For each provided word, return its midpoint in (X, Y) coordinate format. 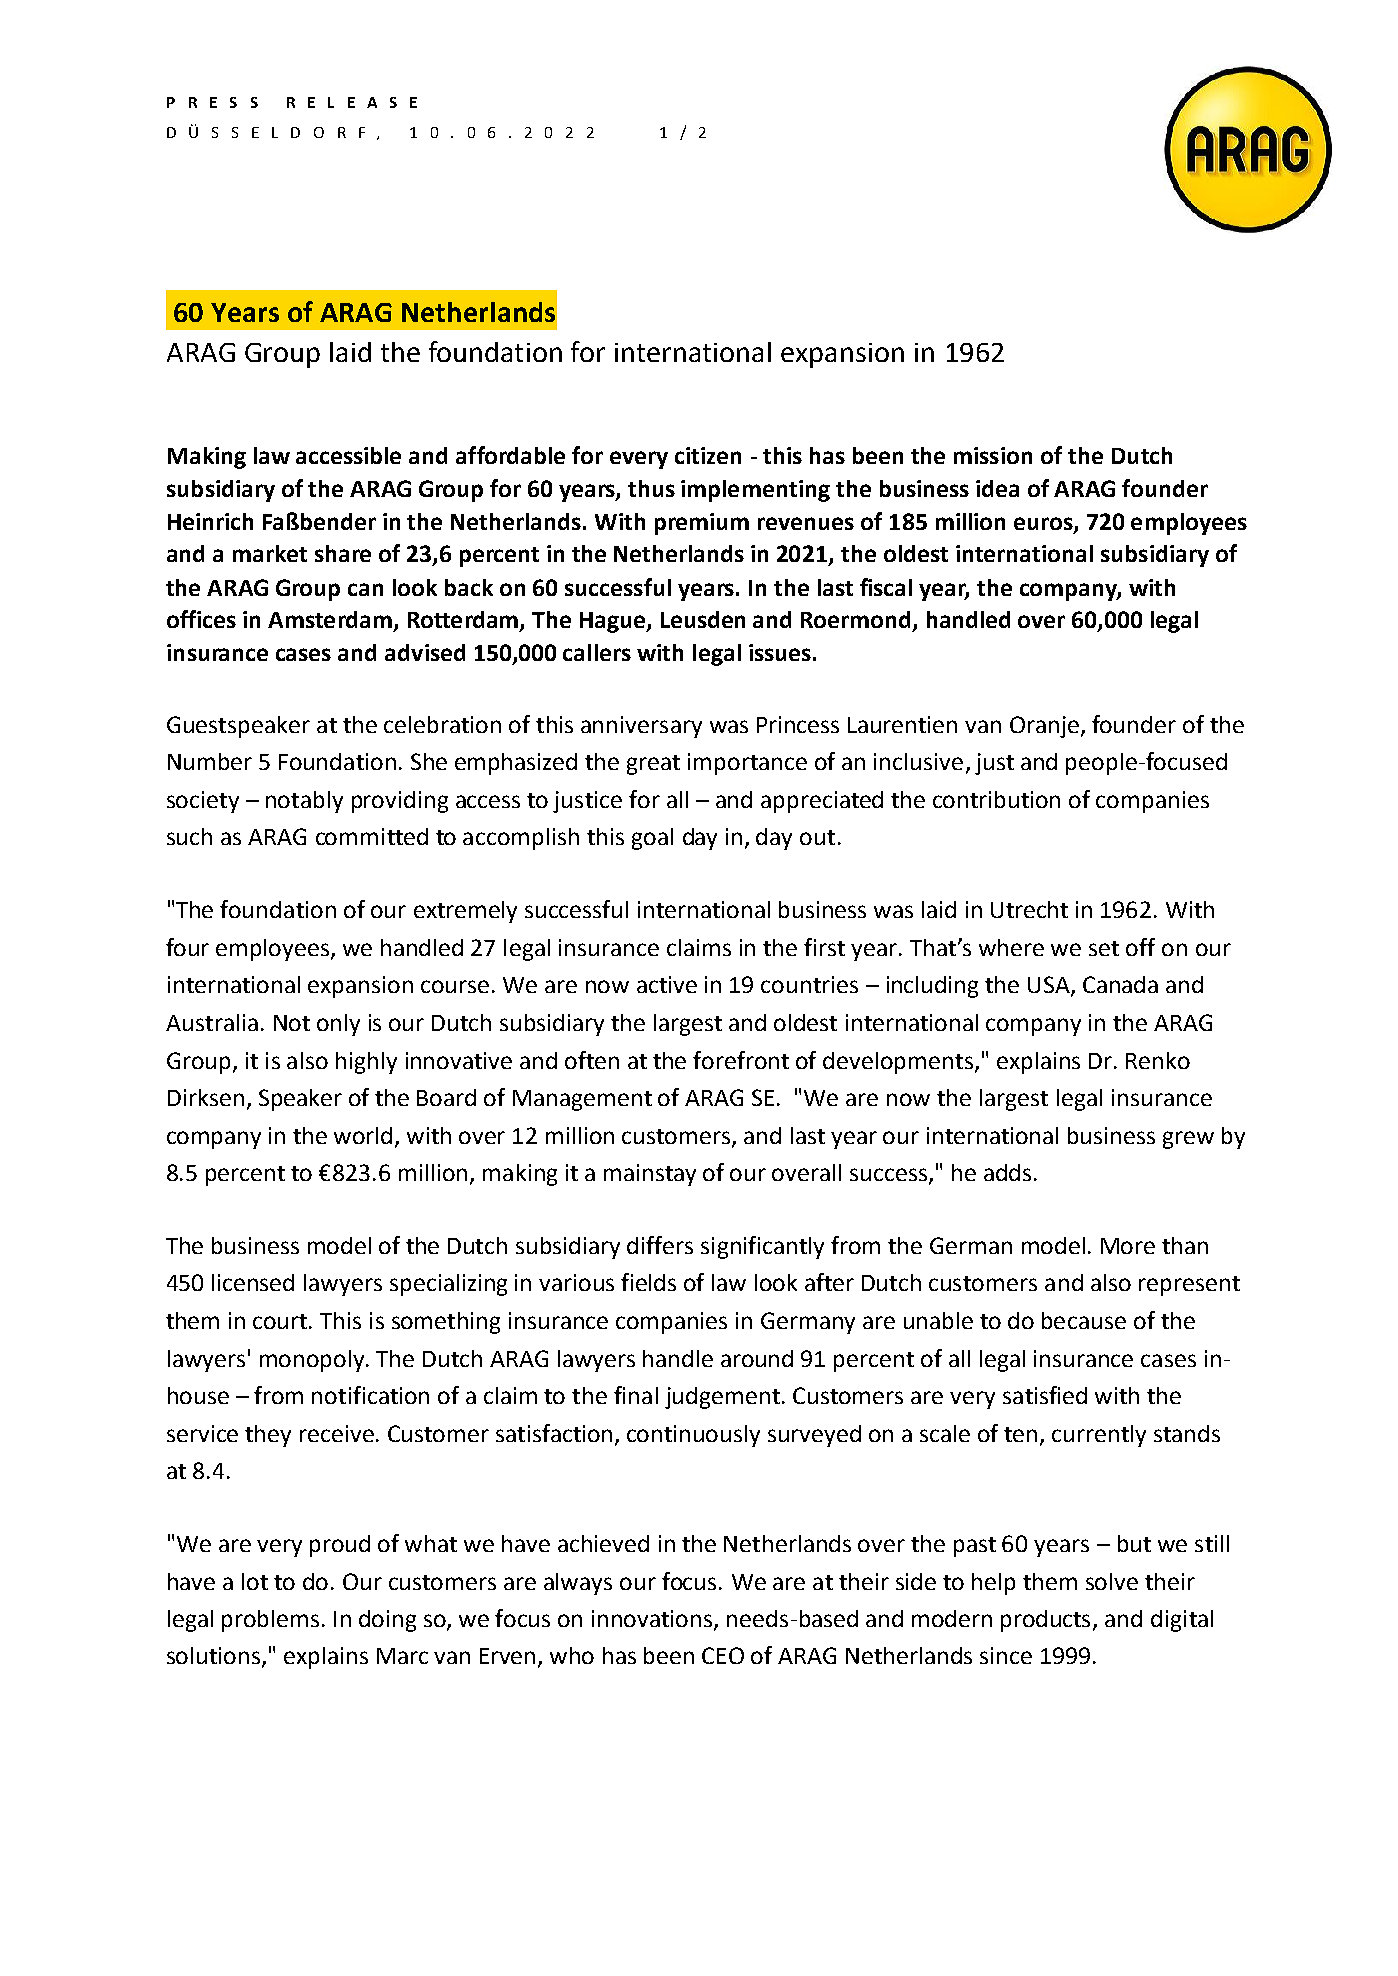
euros (1044, 524)
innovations (653, 1620)
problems (272, 1621)
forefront (741, 1060)
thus (651, 488)
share (343, 553)
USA (1050, 986)
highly (366, 1063)
